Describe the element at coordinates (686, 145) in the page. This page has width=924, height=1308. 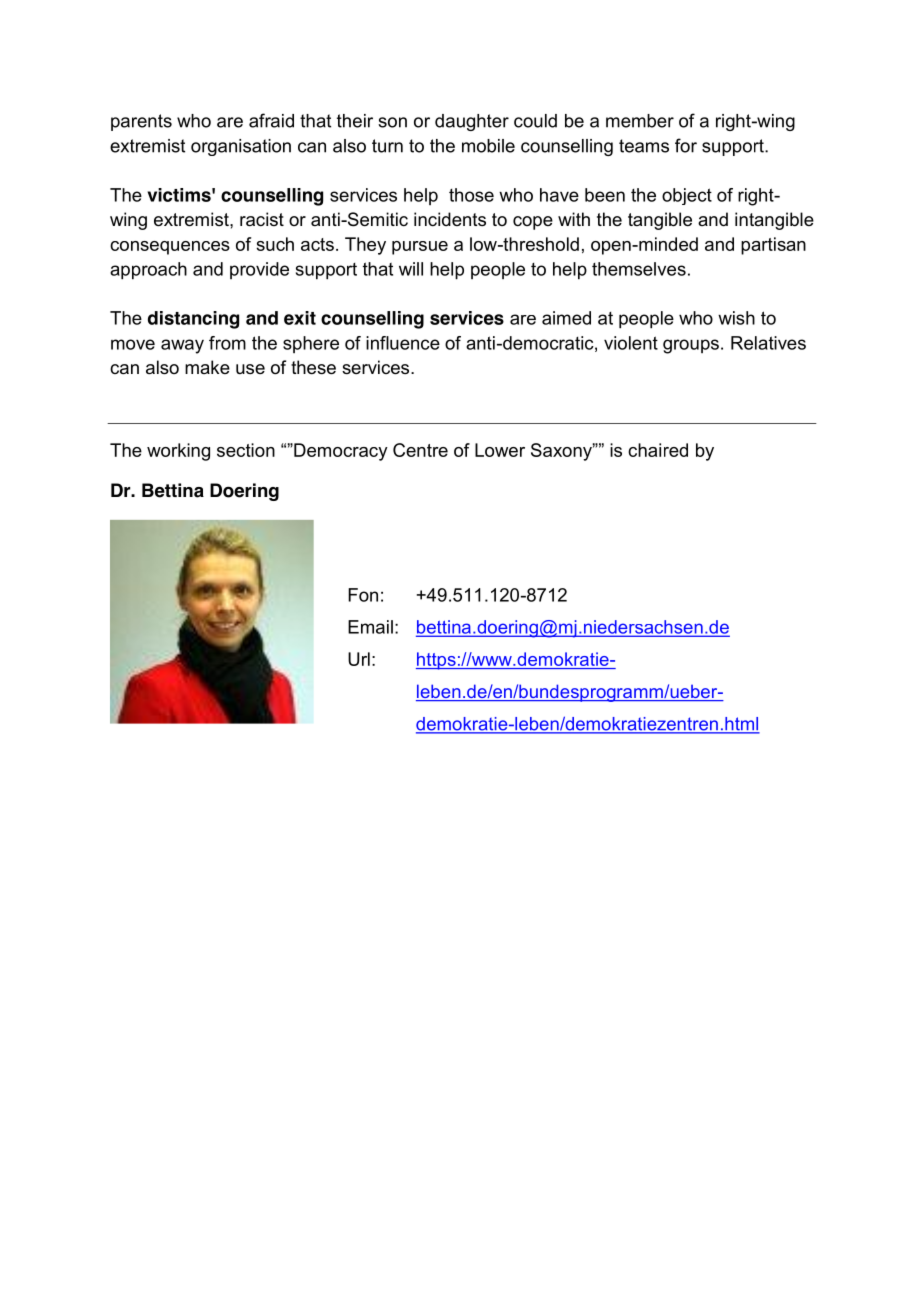
I see `for` at that location.
